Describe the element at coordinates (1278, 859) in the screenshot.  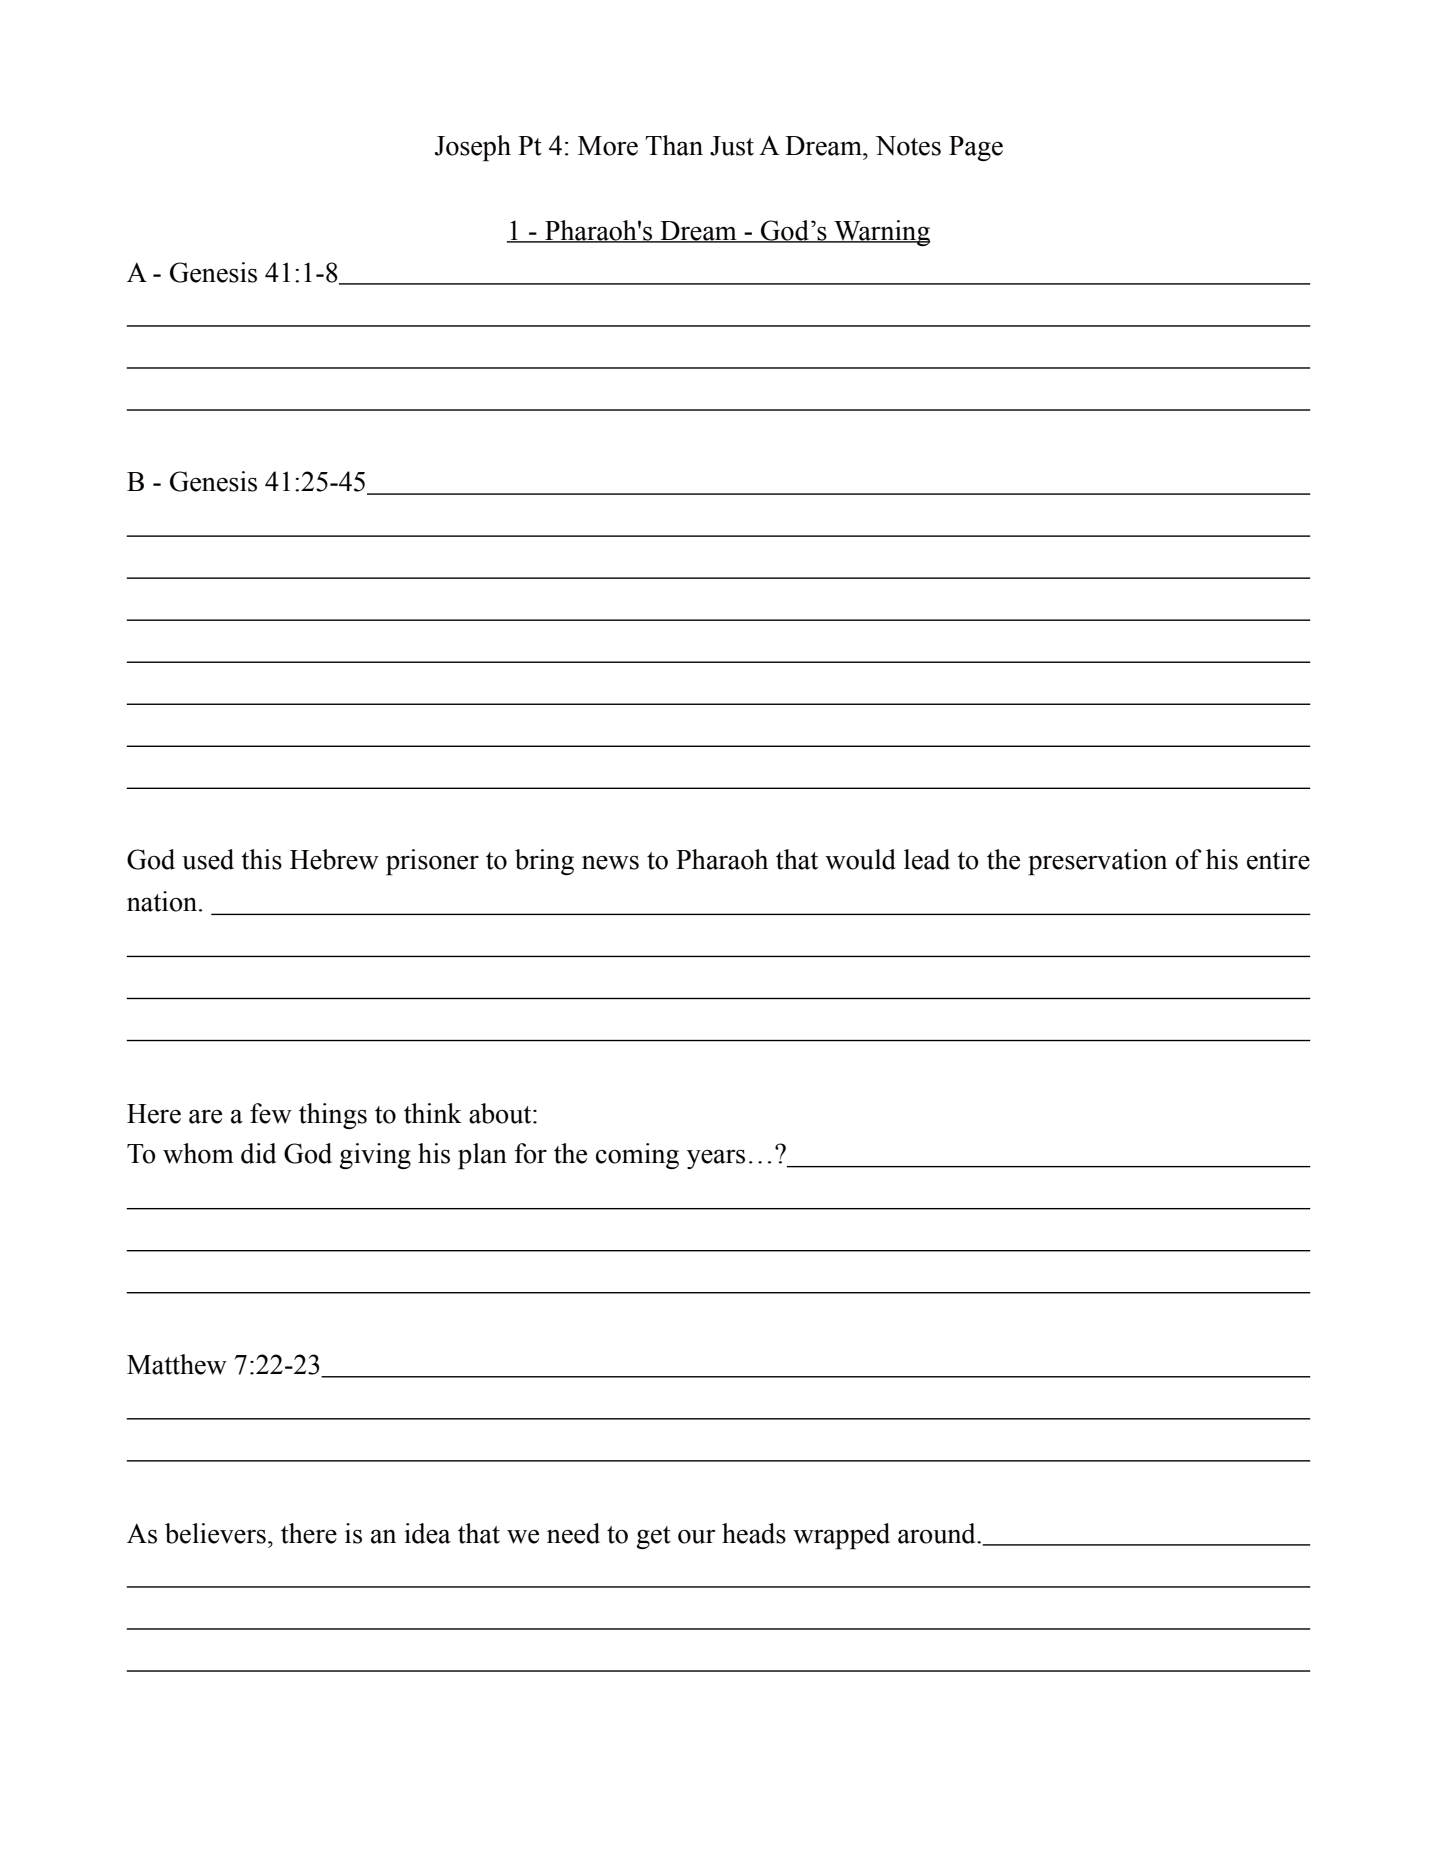
I see `entire` at that location.
